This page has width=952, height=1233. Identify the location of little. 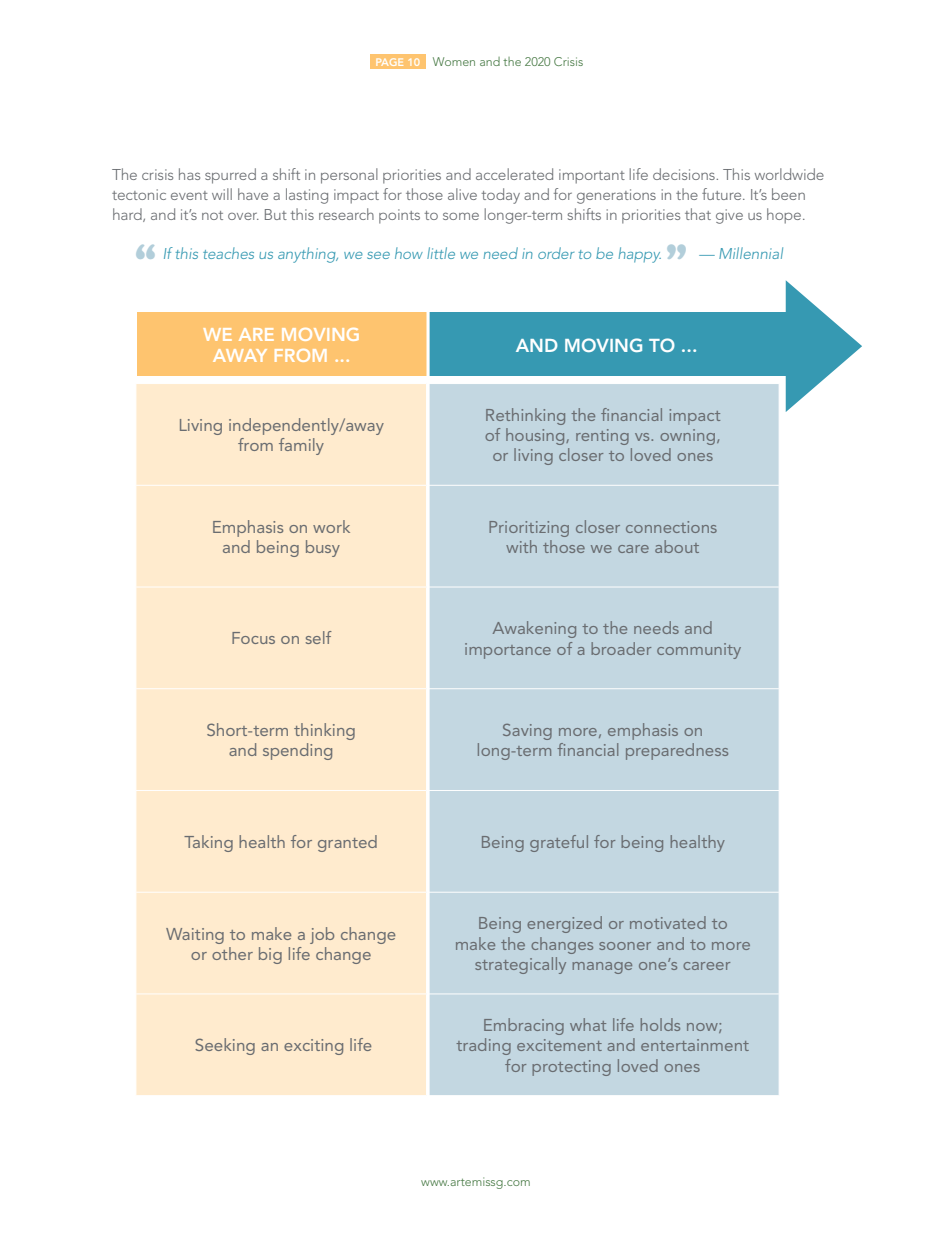
(441, 253).
